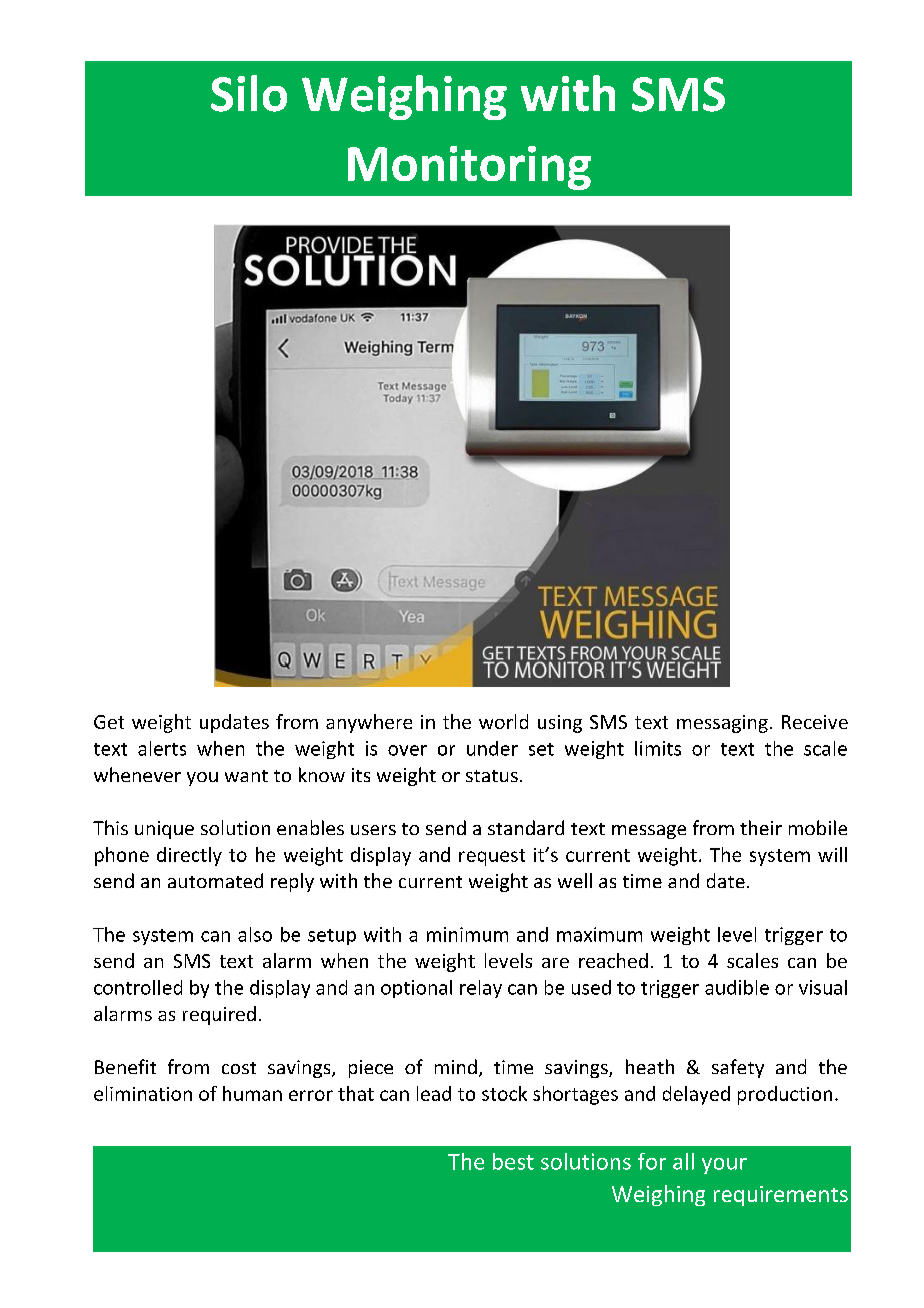 This screenshot has width=924, height=1308. What do you see at coordinates (469, 168) in the screenshot?
I see `Monitoring` at bounding box center [469, 168].
